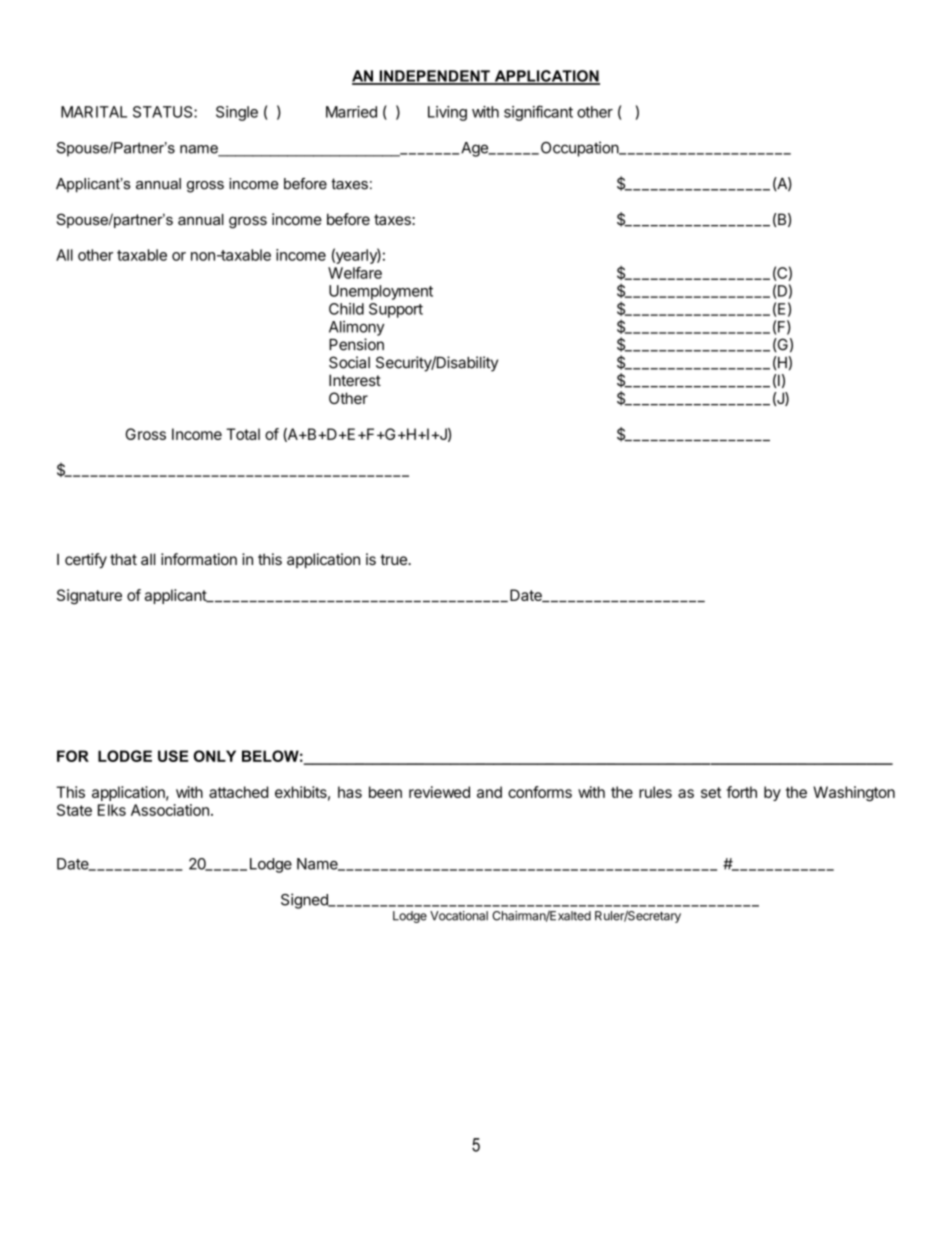  Describe the element at coordinates (215, 756) in the screenshot. I see `ONLY` at that location.
